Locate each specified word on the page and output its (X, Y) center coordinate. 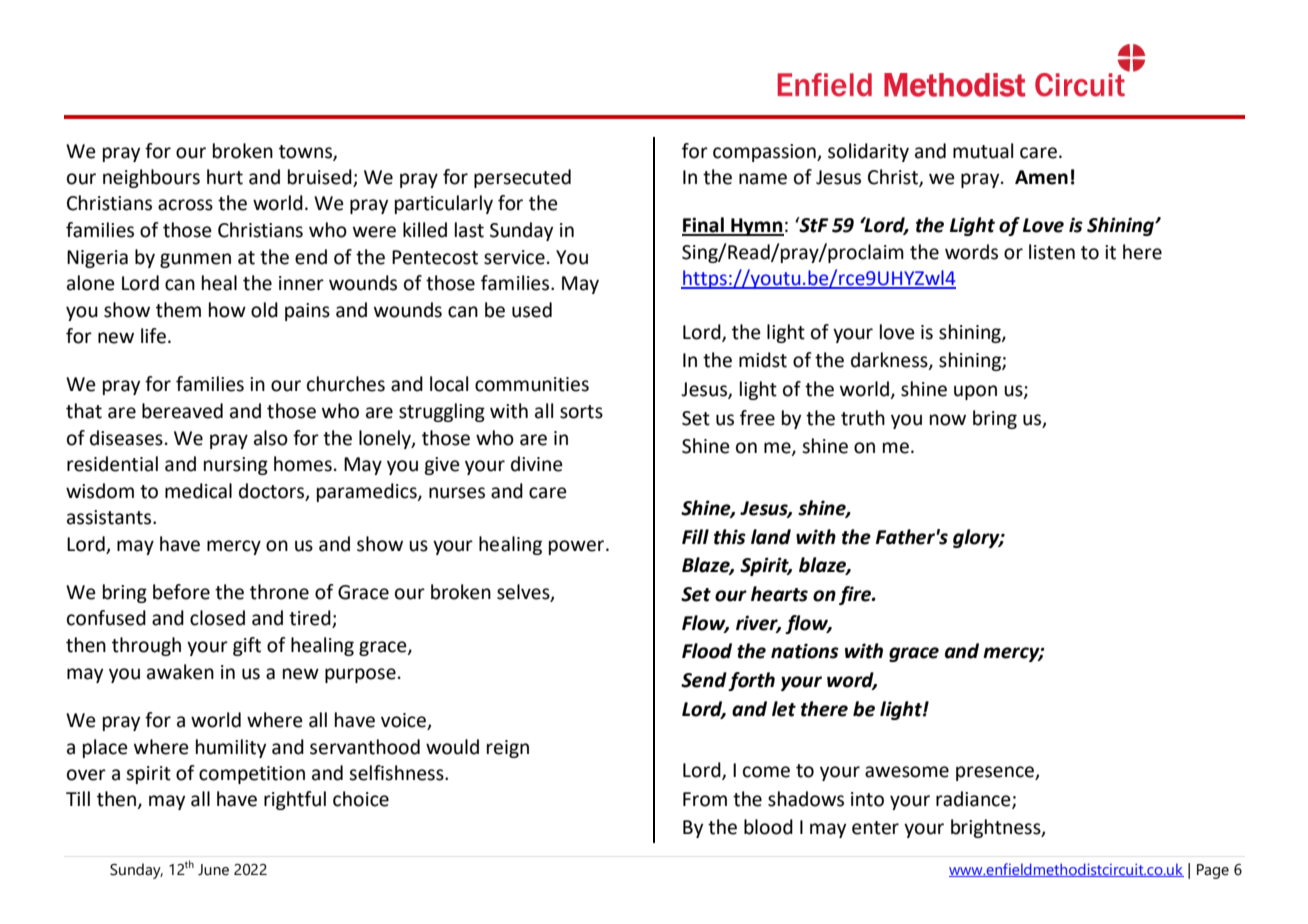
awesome (907, 772)
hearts (779, 594)
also (271, 438)
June (213, 870)
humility (231, 748)
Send (704, 680)
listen (1052, 252)
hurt (225, 177)
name (763, 179)
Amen (1041, 177)
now (948, 420)
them (178, 310)
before (181, 592)
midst (763, 360)
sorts (581, 412)
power (578, 547)
